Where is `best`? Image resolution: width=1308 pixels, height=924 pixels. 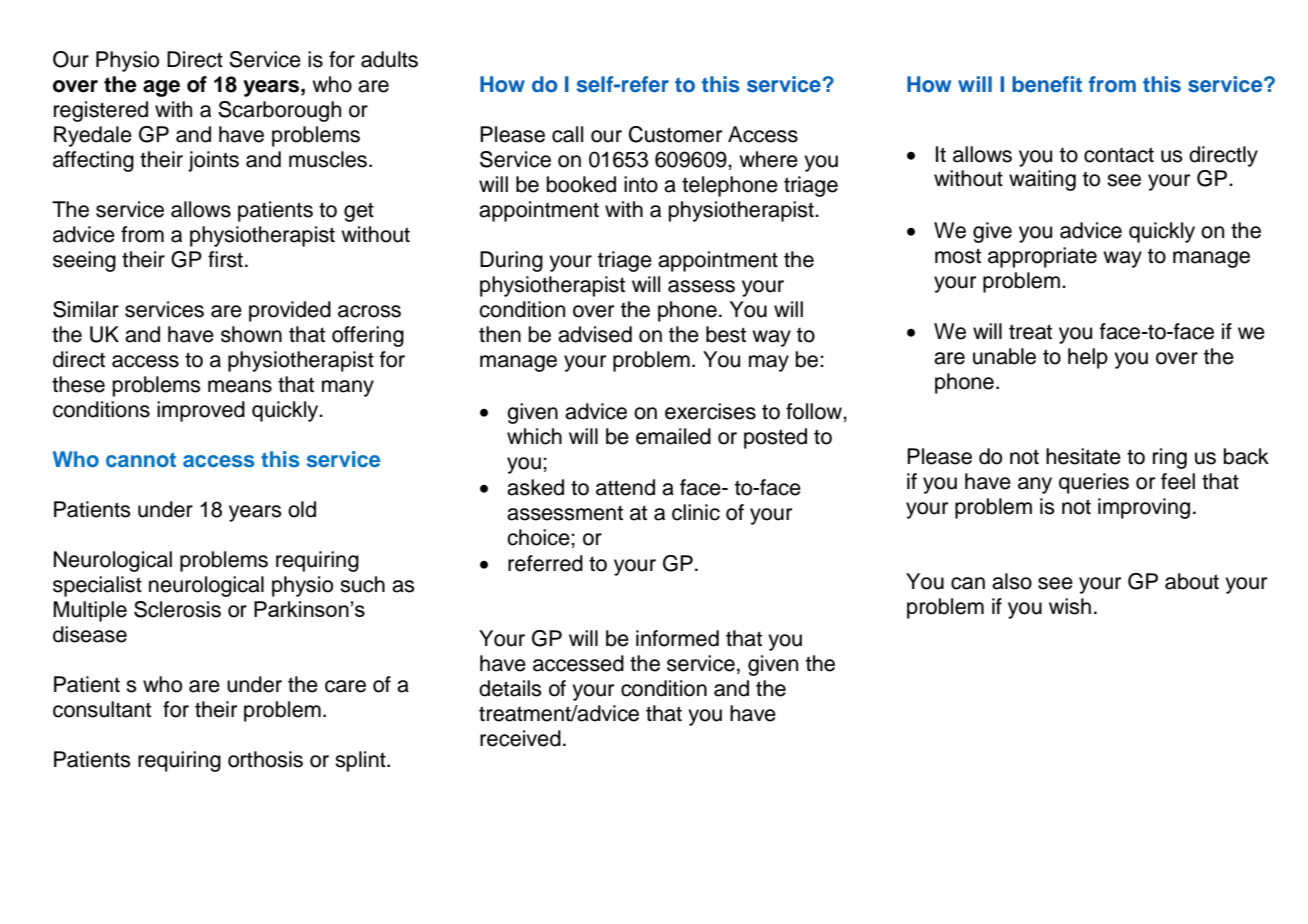
best is located at coordinates (726, 334).
